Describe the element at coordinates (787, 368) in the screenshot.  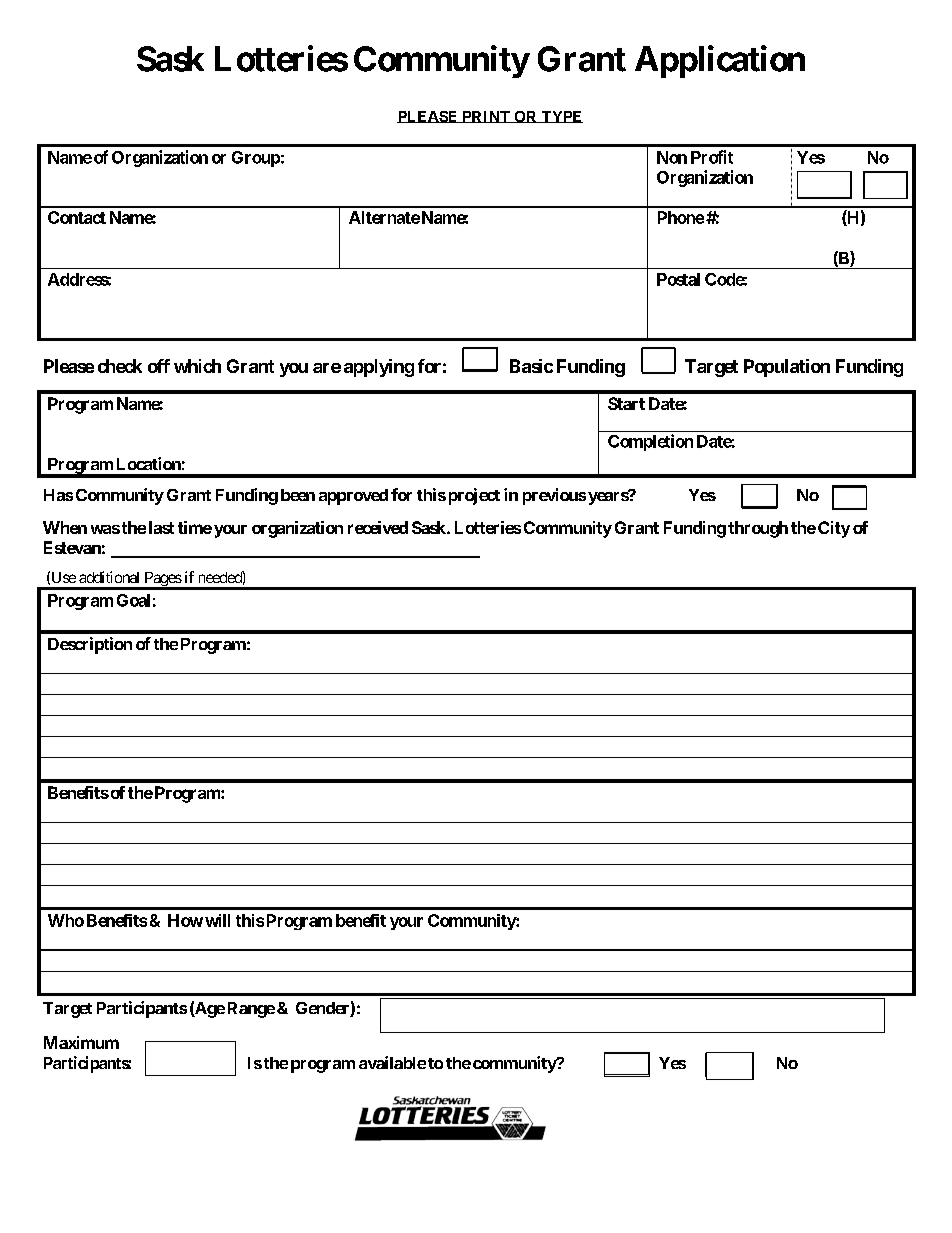
I see `Population` at that location.
